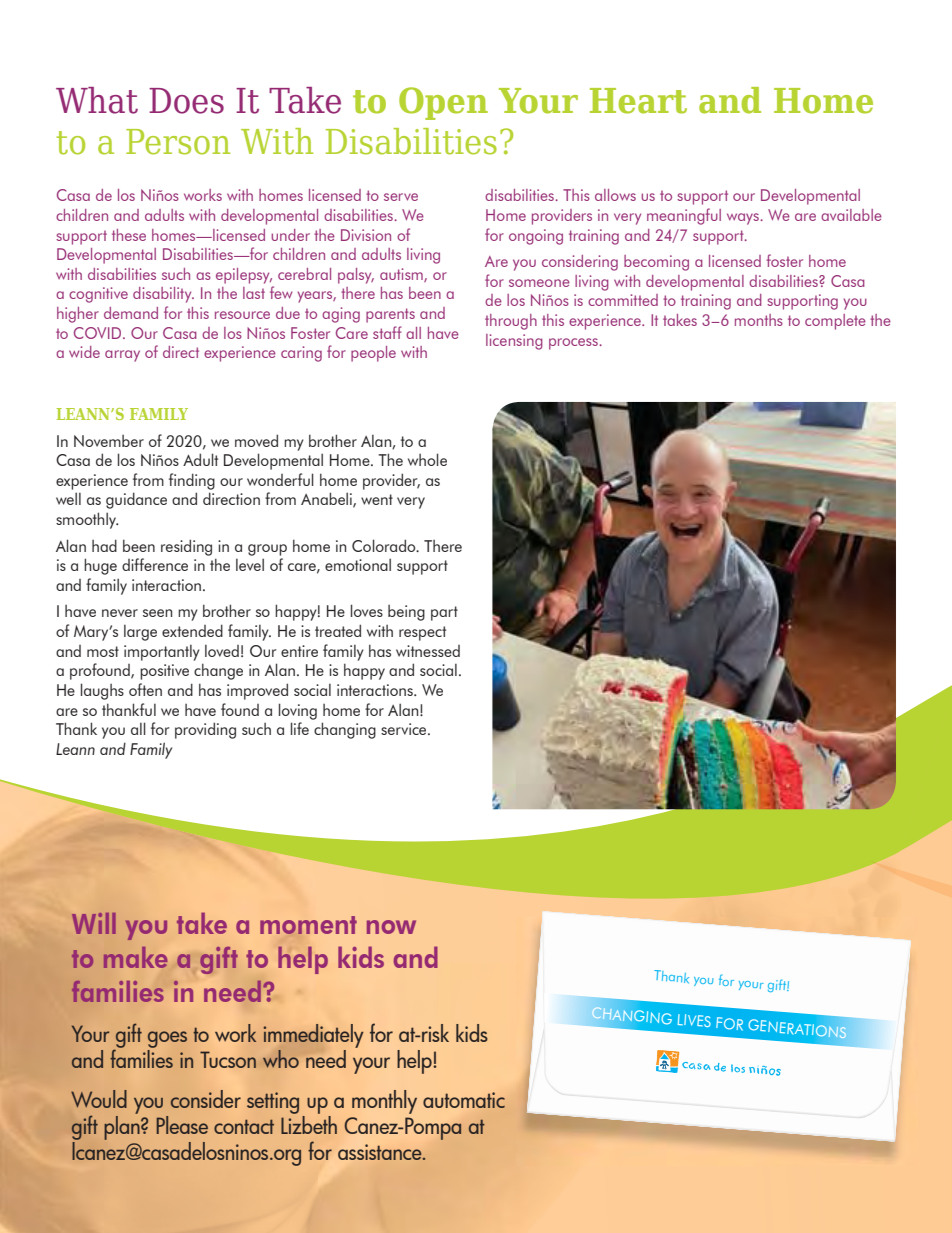  What do you see at coordinates (444, 613) in the screenshot?
I see `part` at bounding box center [444, 613].
